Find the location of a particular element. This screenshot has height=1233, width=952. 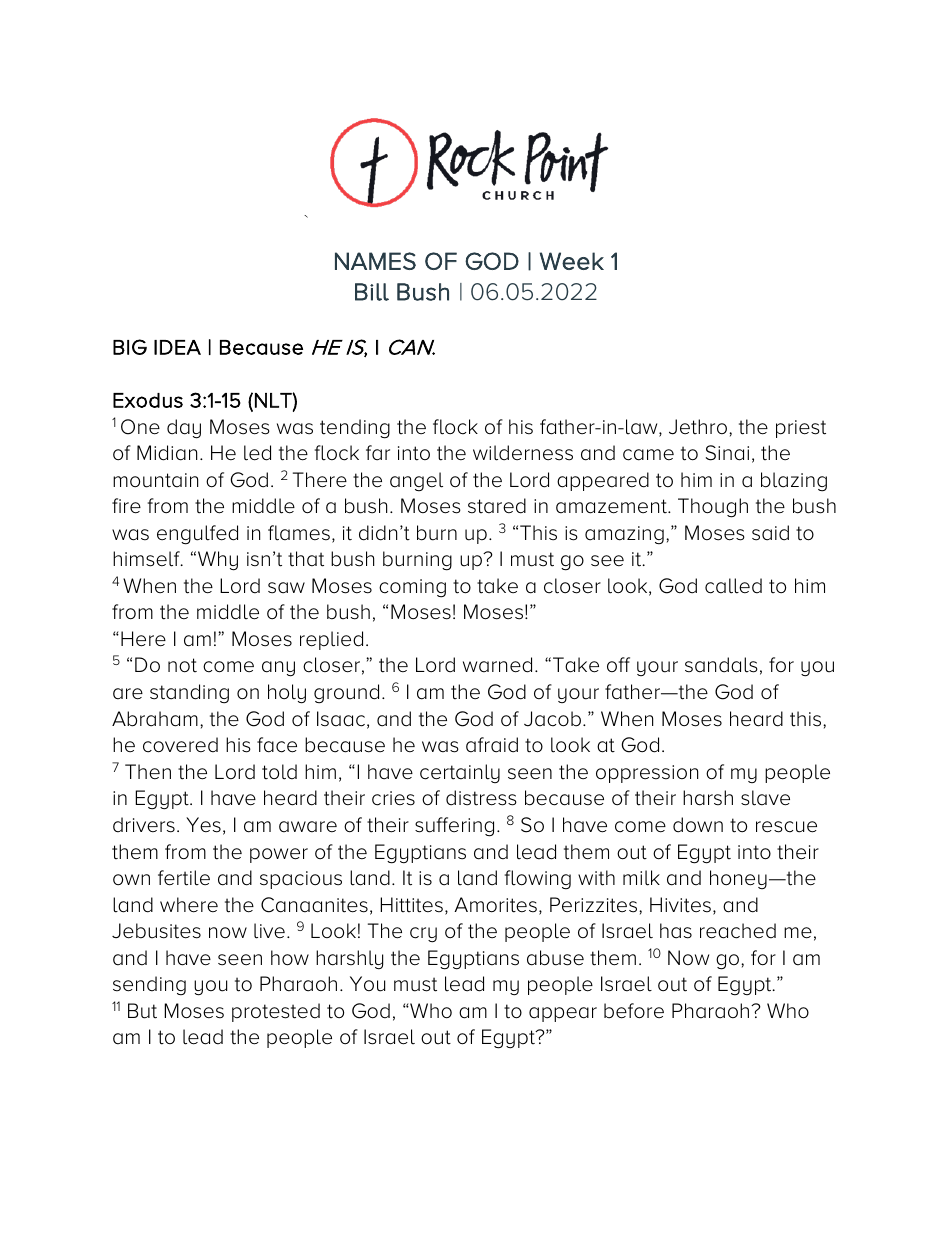

engulfed is located at coordinates (197, 535).
